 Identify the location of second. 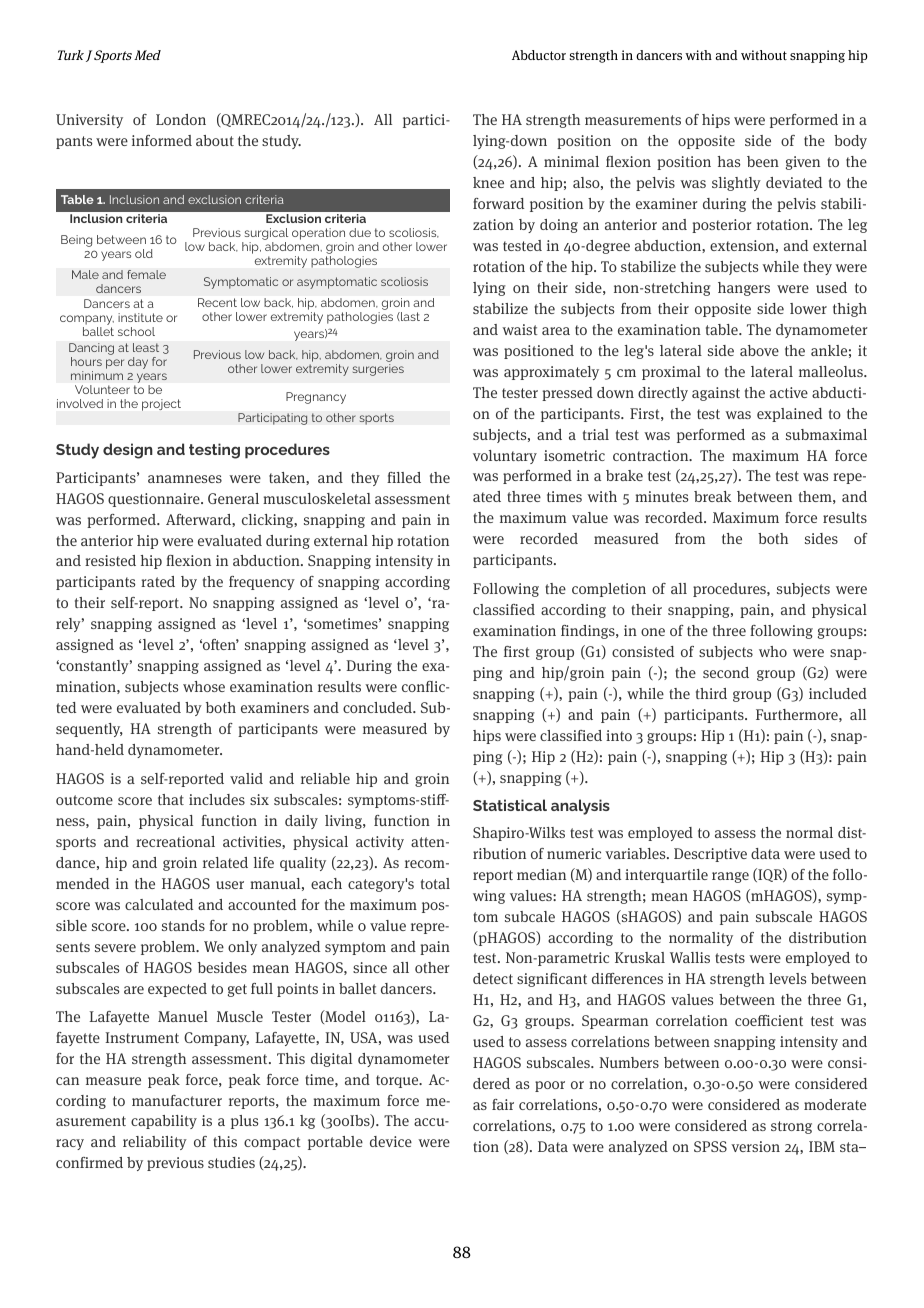
(726, 672).
